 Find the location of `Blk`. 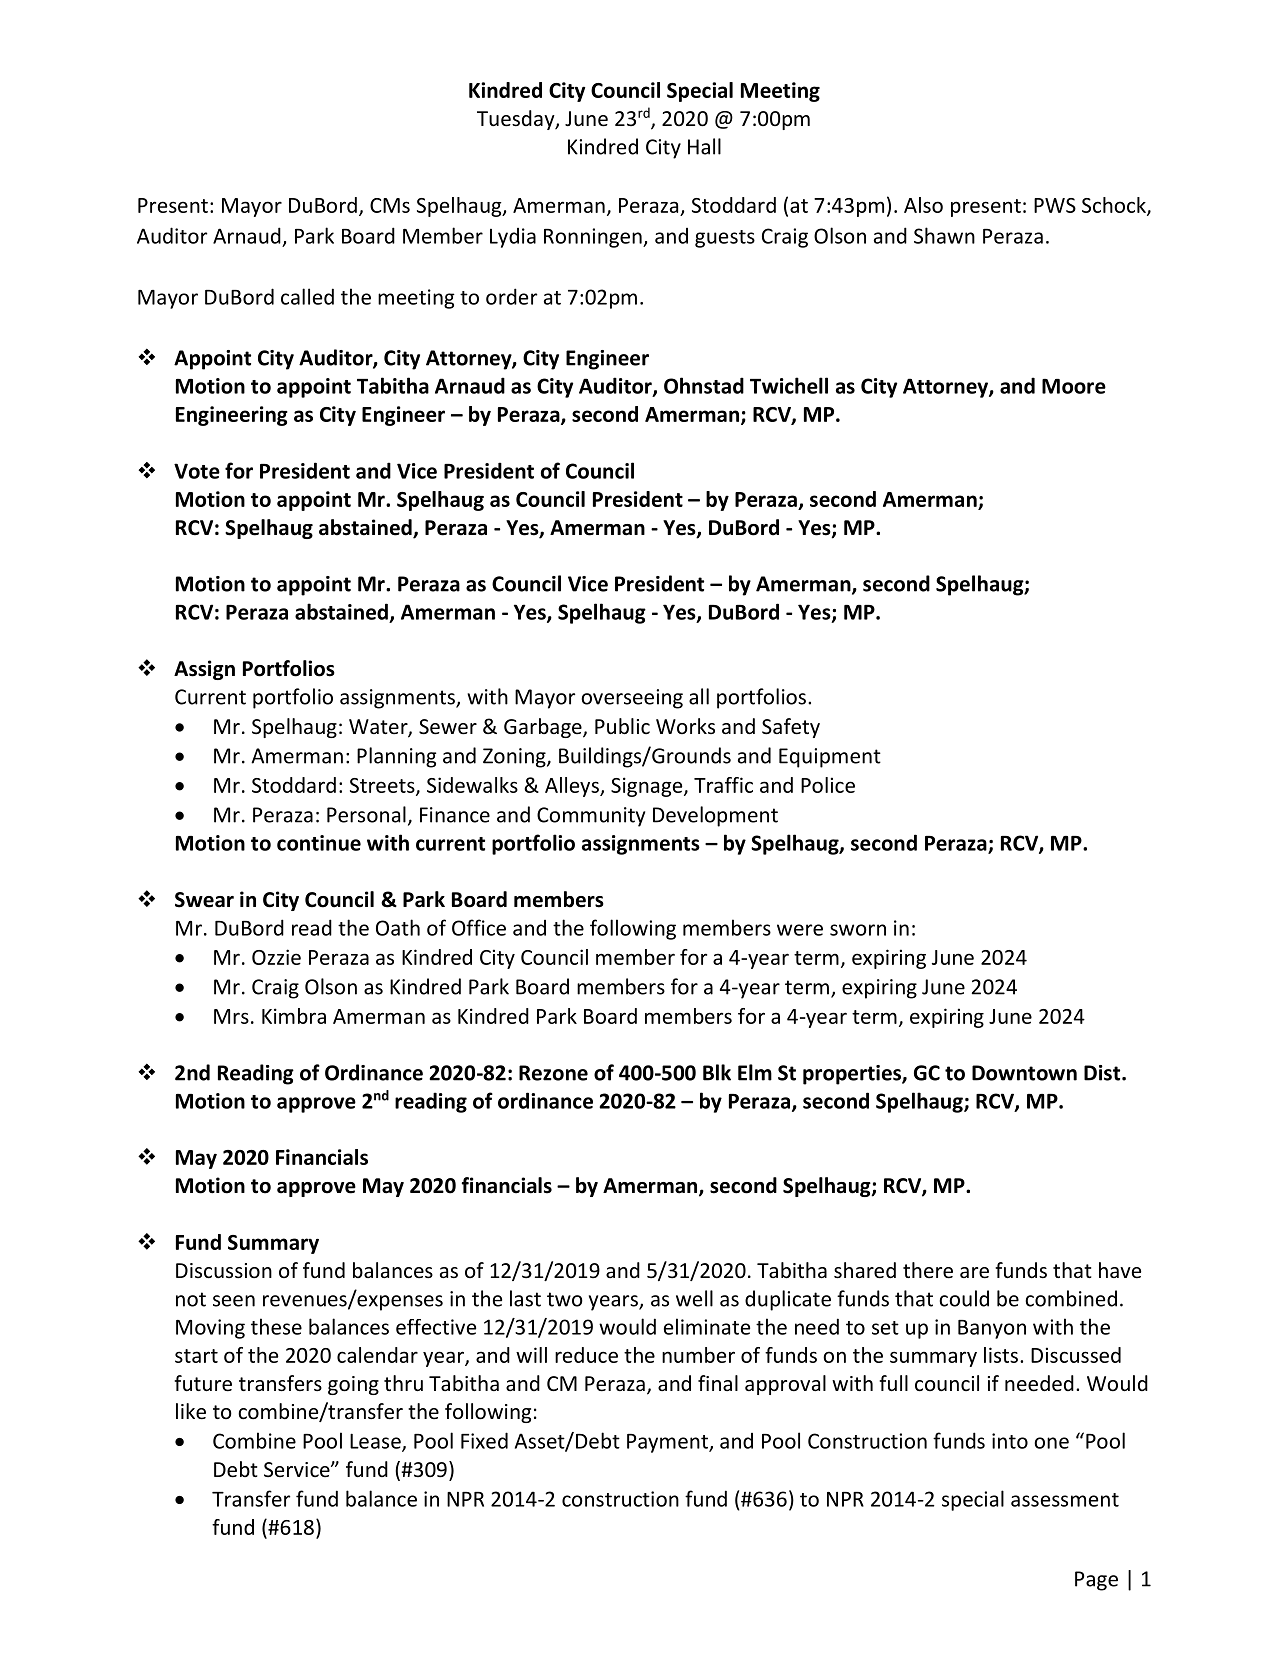

Blk is located at coordinates (717, 1072).
